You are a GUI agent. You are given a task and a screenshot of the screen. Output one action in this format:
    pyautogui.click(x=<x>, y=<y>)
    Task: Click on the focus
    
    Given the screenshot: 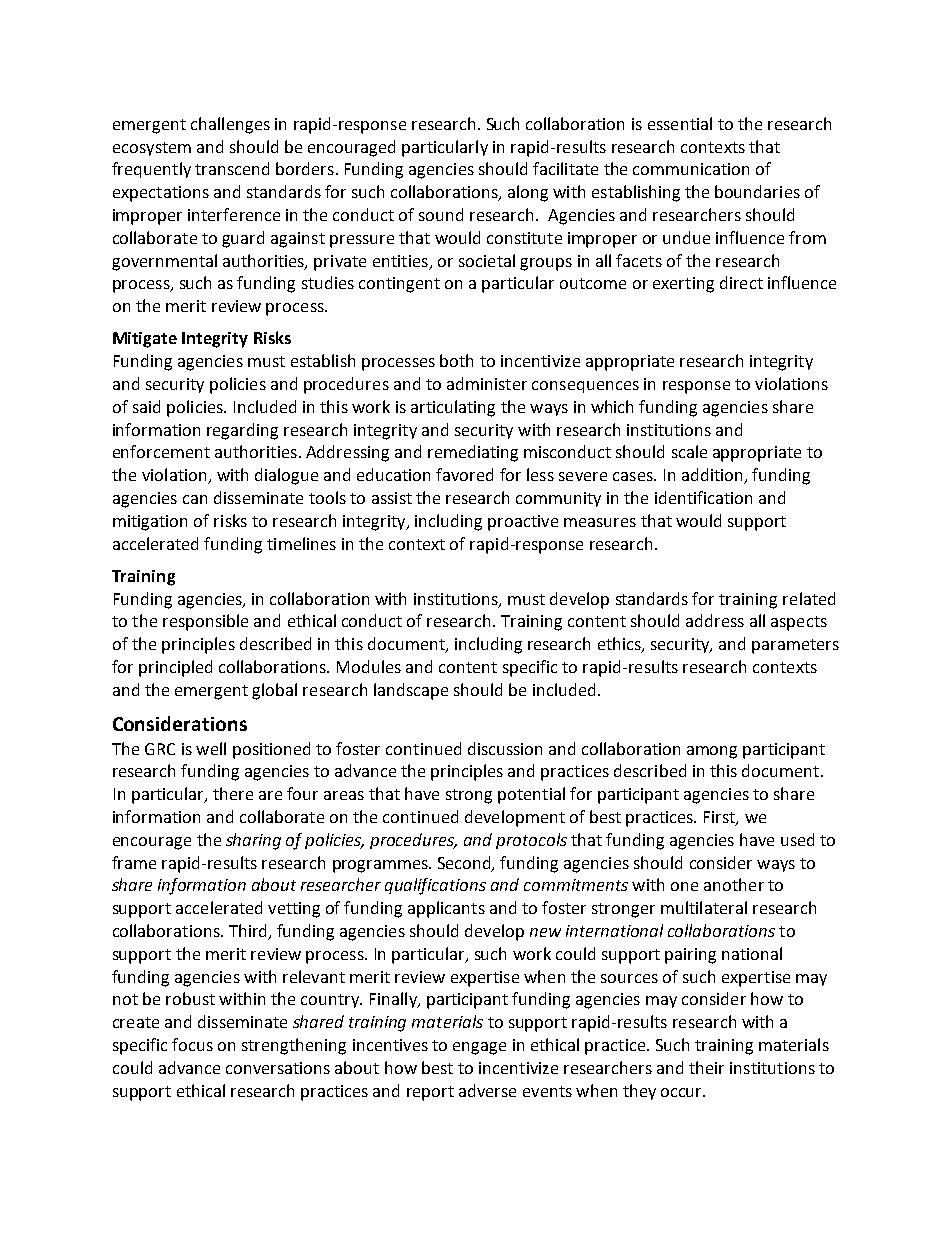 What is the action you would take?
    pyautogui.click(x=192, y=1044)
